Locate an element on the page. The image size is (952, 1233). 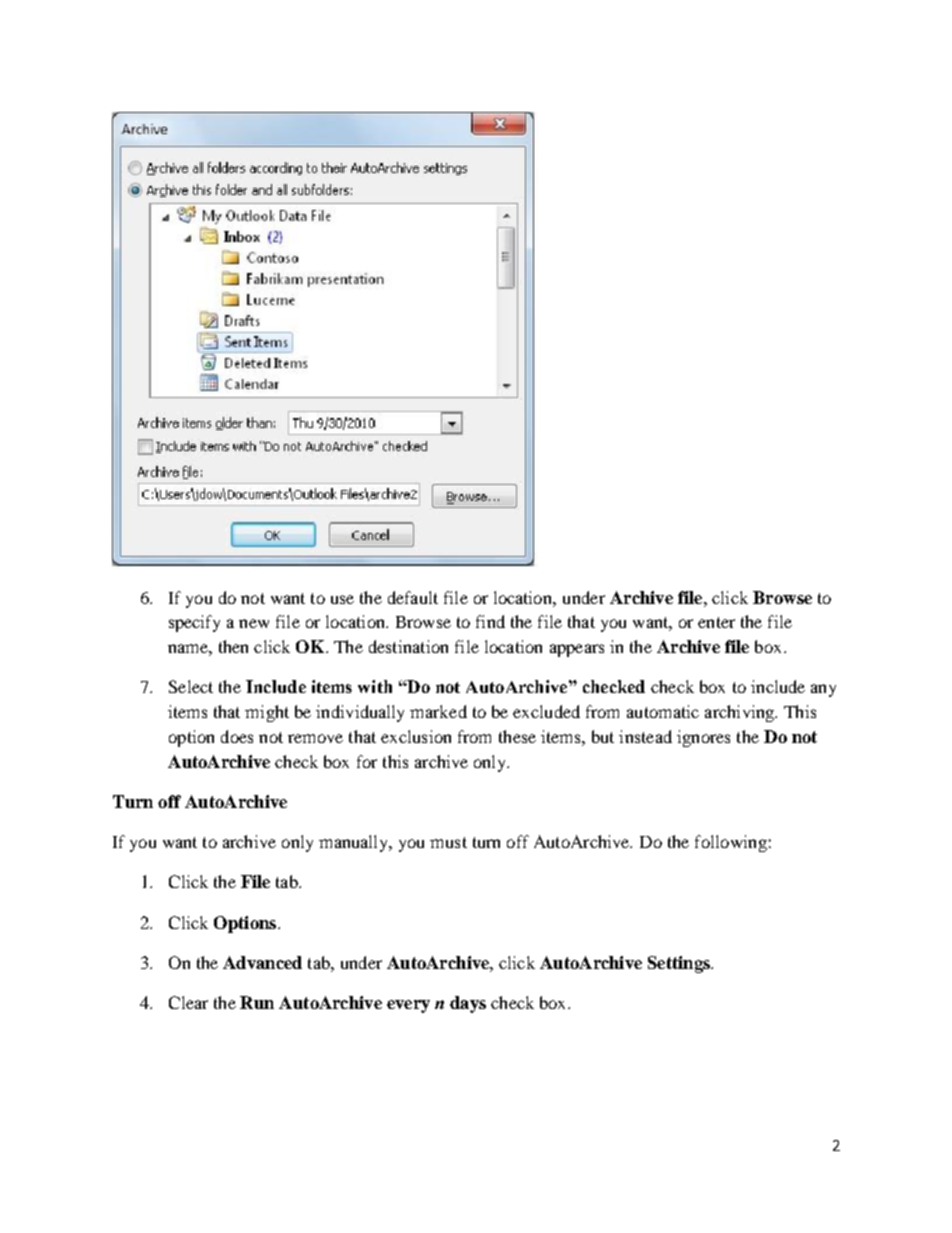
manually is located at coordinates (355, 843).
